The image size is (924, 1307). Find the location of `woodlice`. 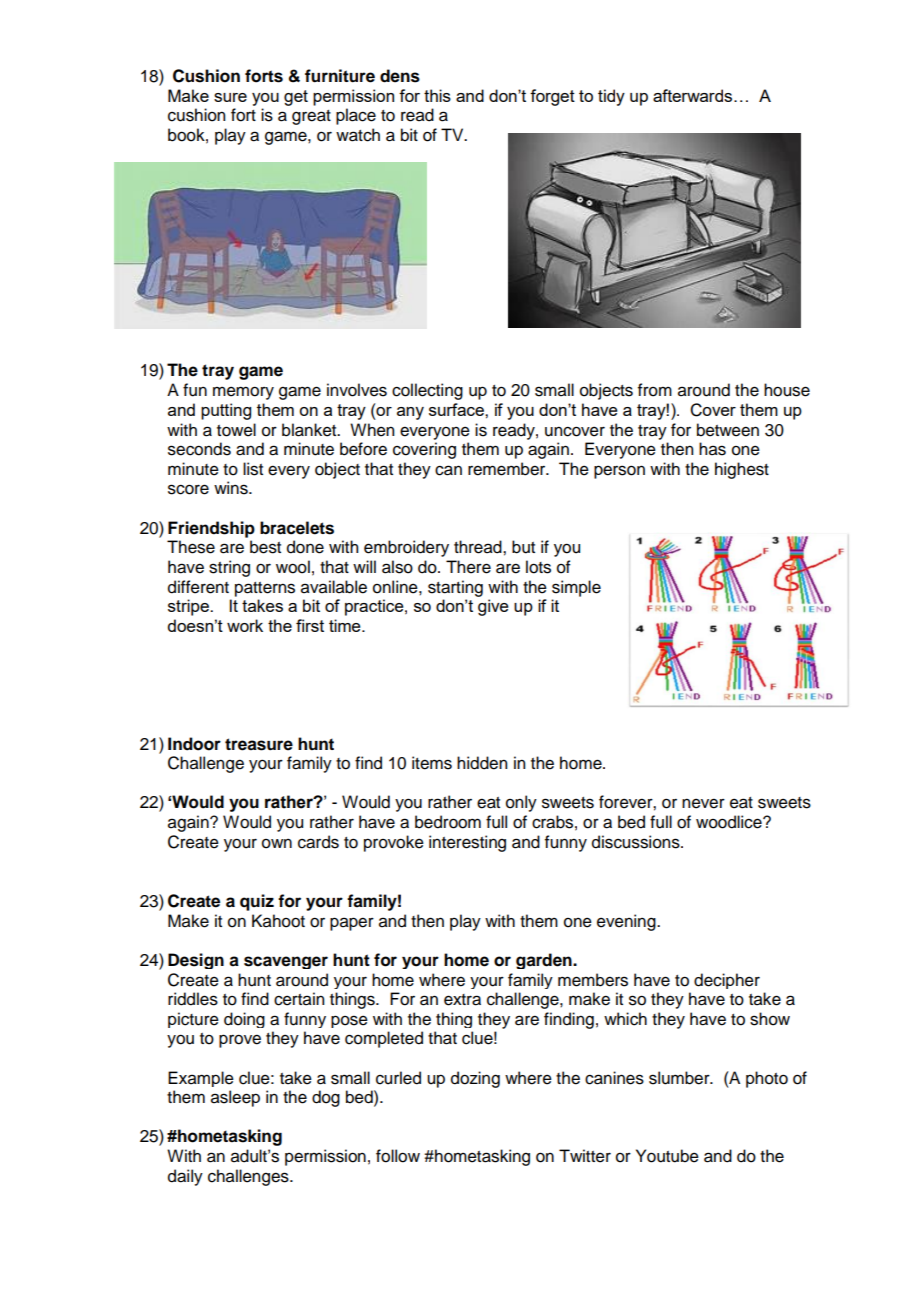

woodlice is located at coordinates (730, 822).
